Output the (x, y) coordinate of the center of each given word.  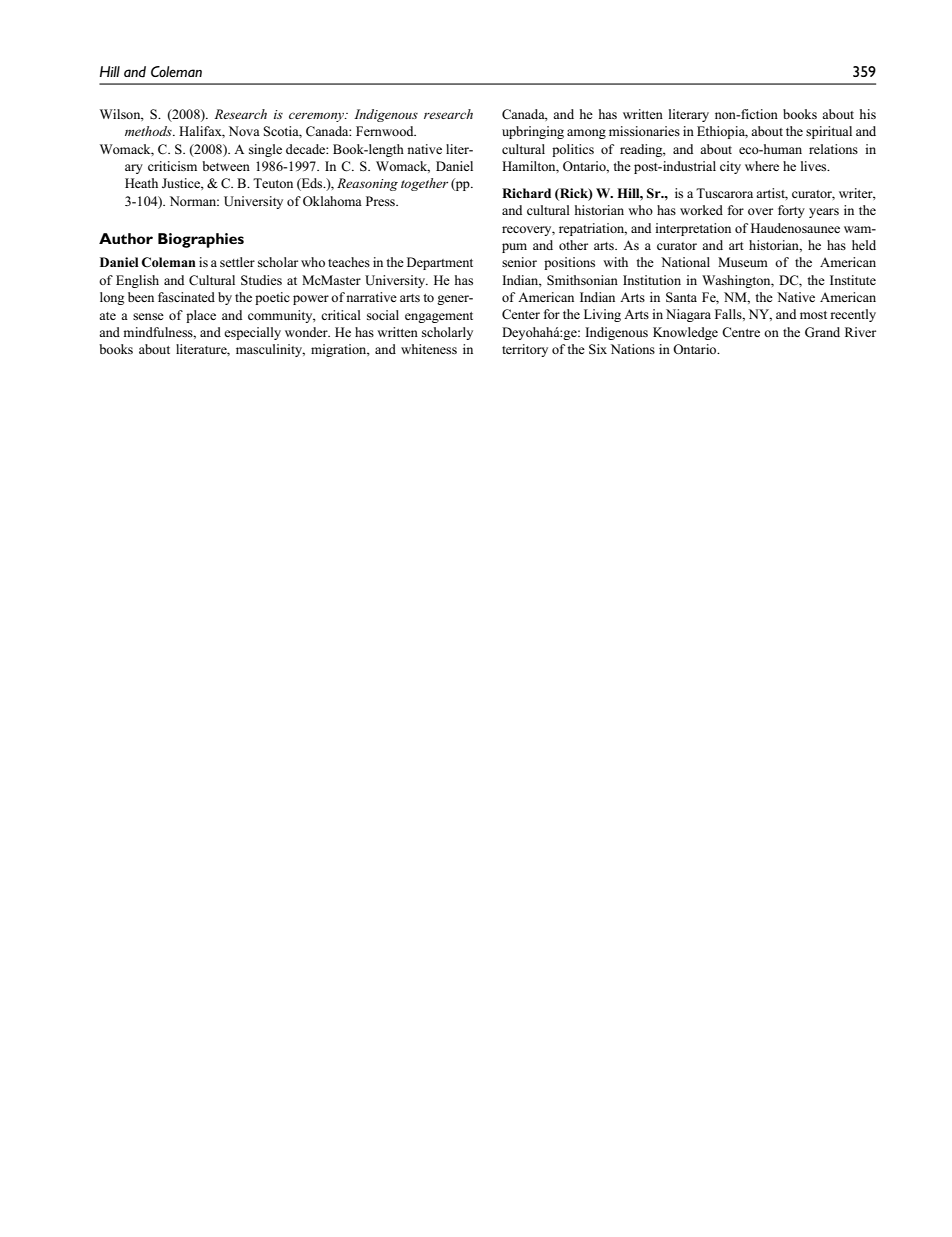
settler (237, 262)
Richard (526, 193)
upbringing (533, 132)
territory (525, 350)
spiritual (829, 132)
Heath (141, 183)
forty (791, 211)
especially (252, 333)
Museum (743, 262)
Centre (741, 332)
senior (519, 262)
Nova (244, 131)
